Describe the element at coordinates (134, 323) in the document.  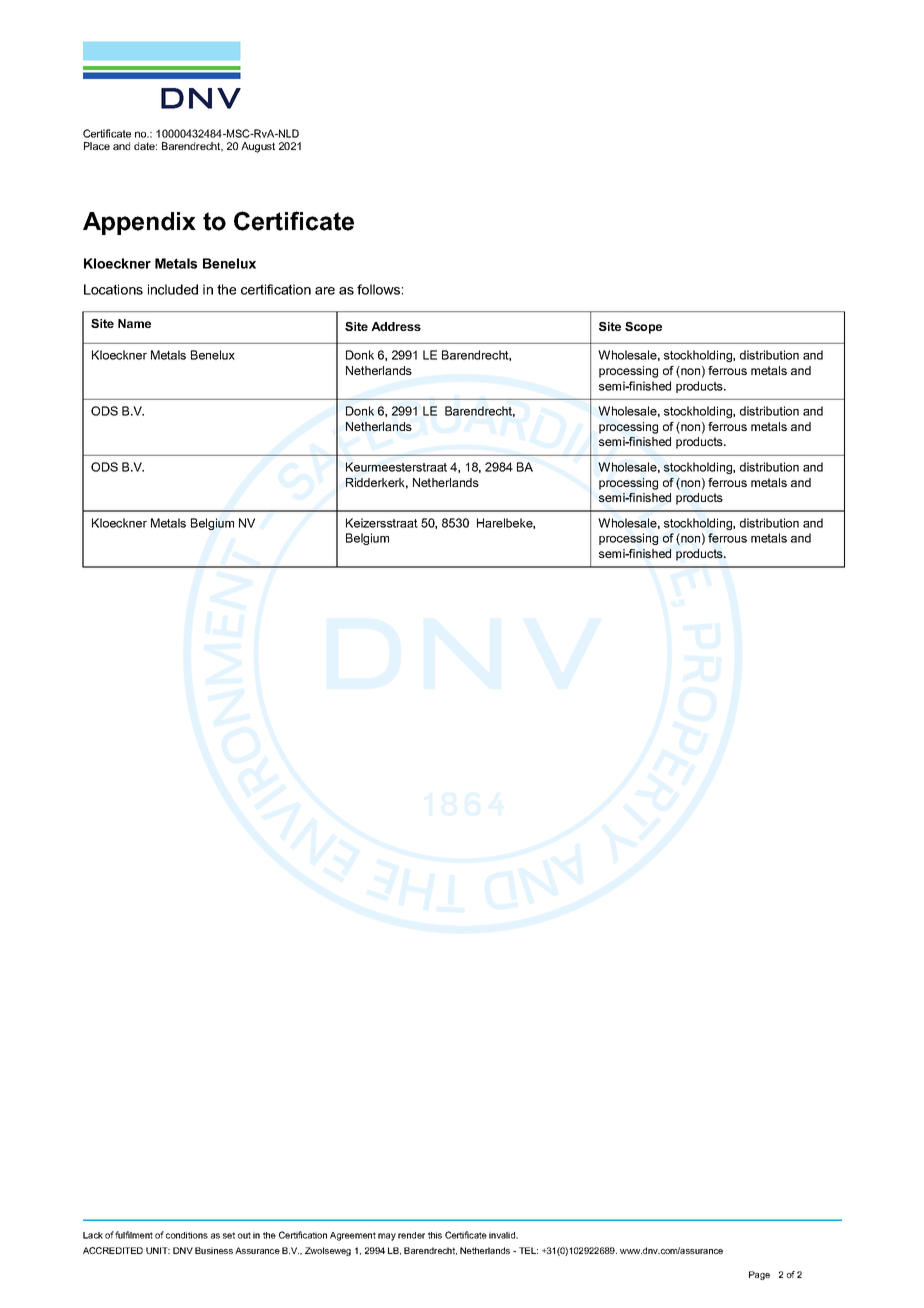
I see `Name` at that location.
